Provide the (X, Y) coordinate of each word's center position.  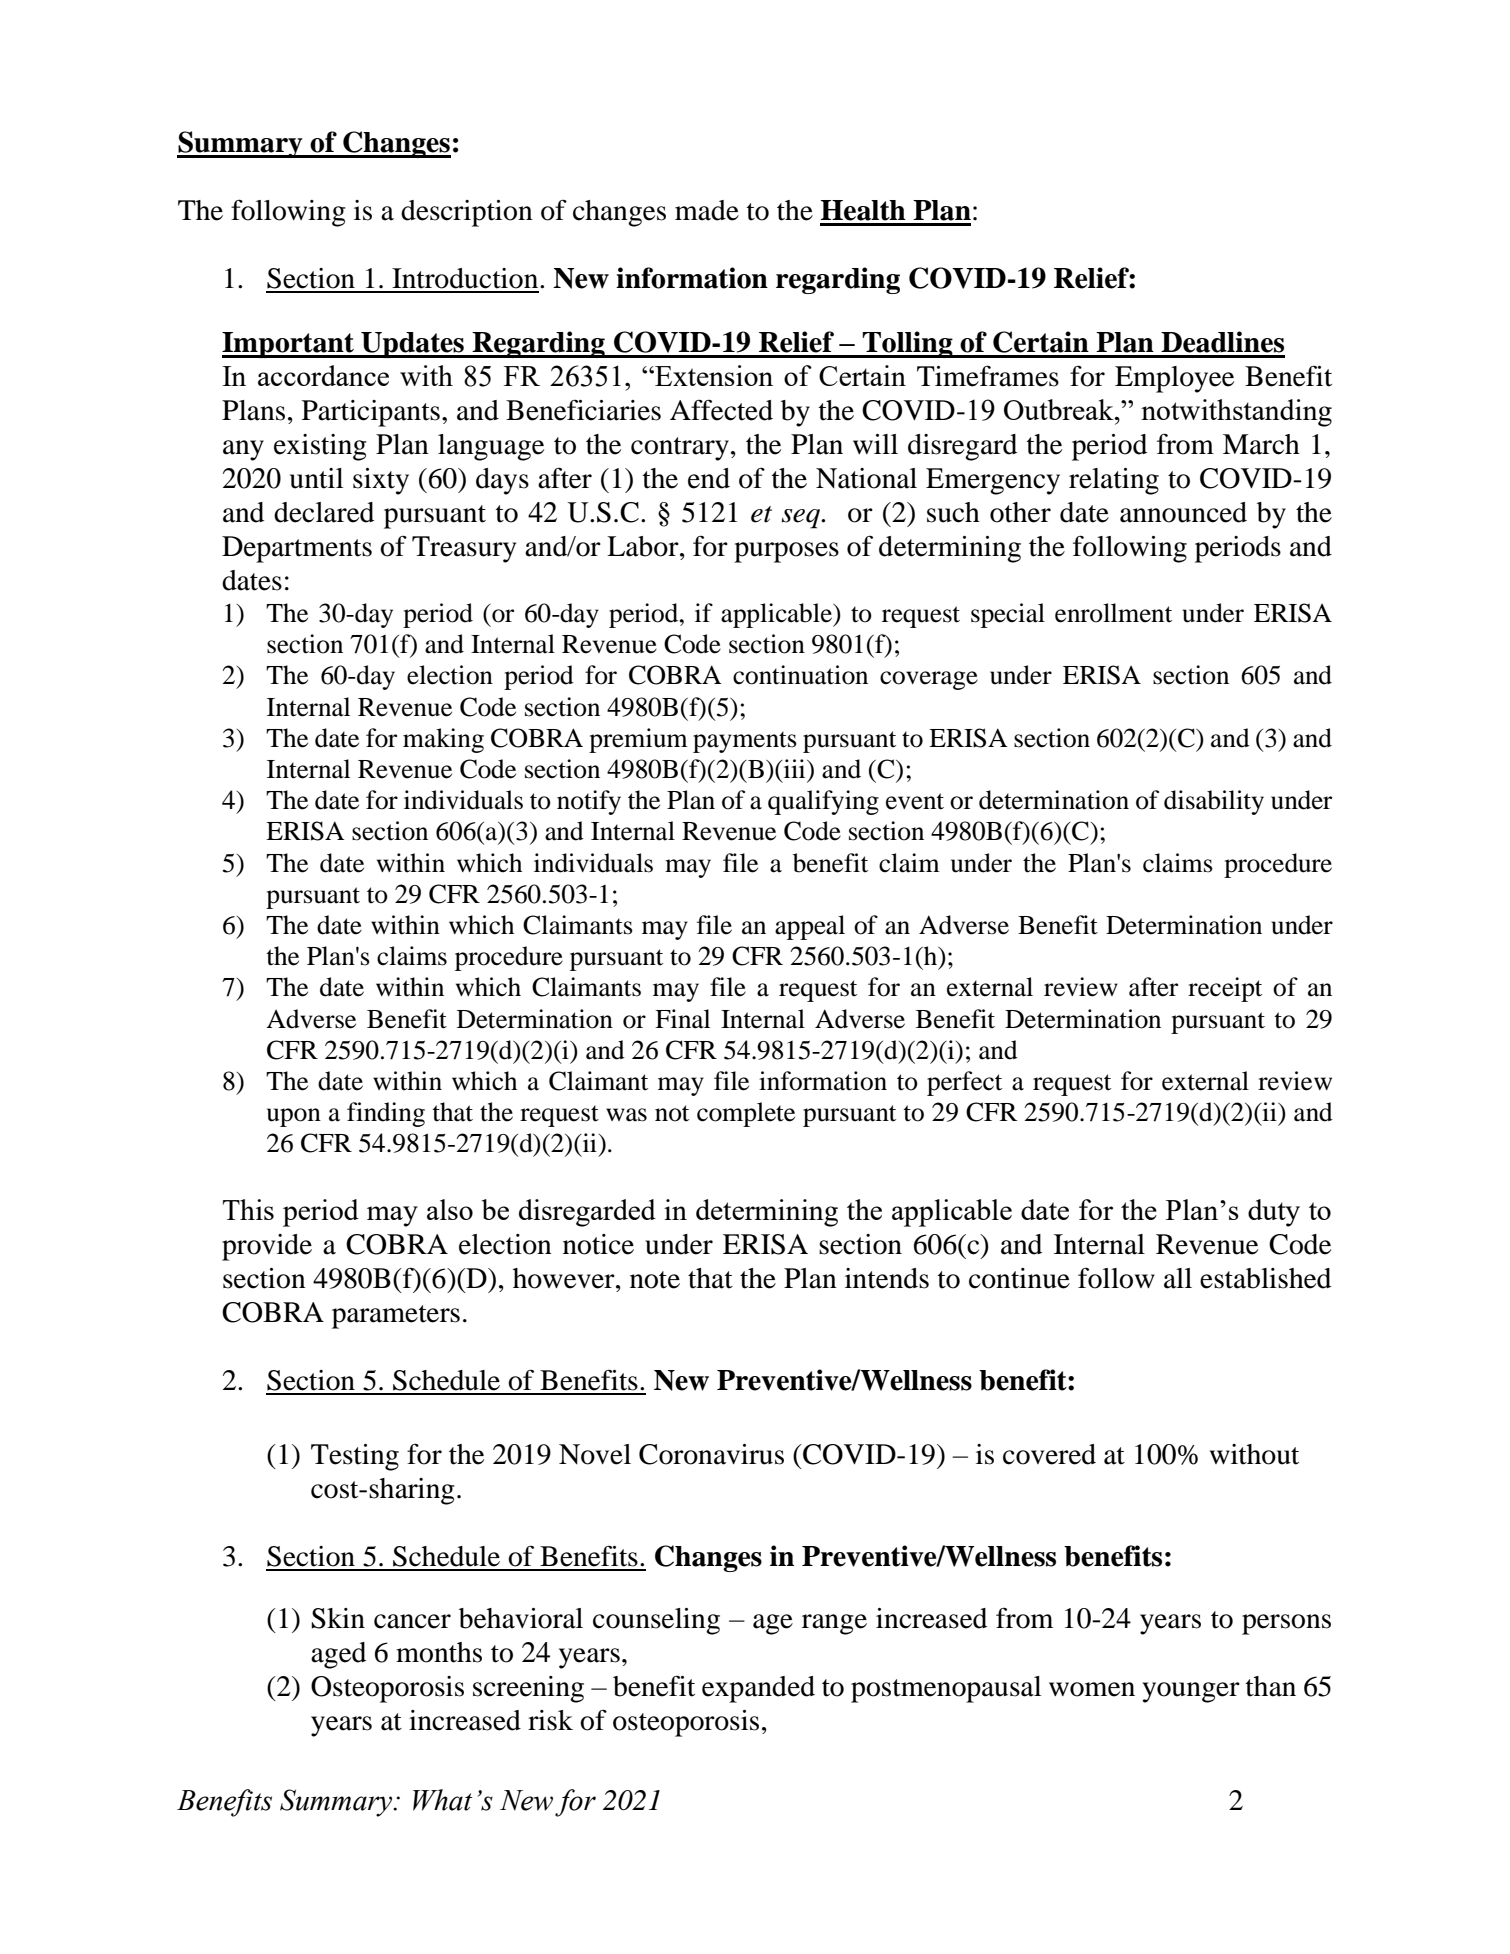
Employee (1174, 379)
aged (338, 1655)
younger (1191, 1692)
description (467, 213)
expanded (758, 1689)
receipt (1225, 989)
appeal (810, 927)
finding (386, 1114)
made (707, 210)
